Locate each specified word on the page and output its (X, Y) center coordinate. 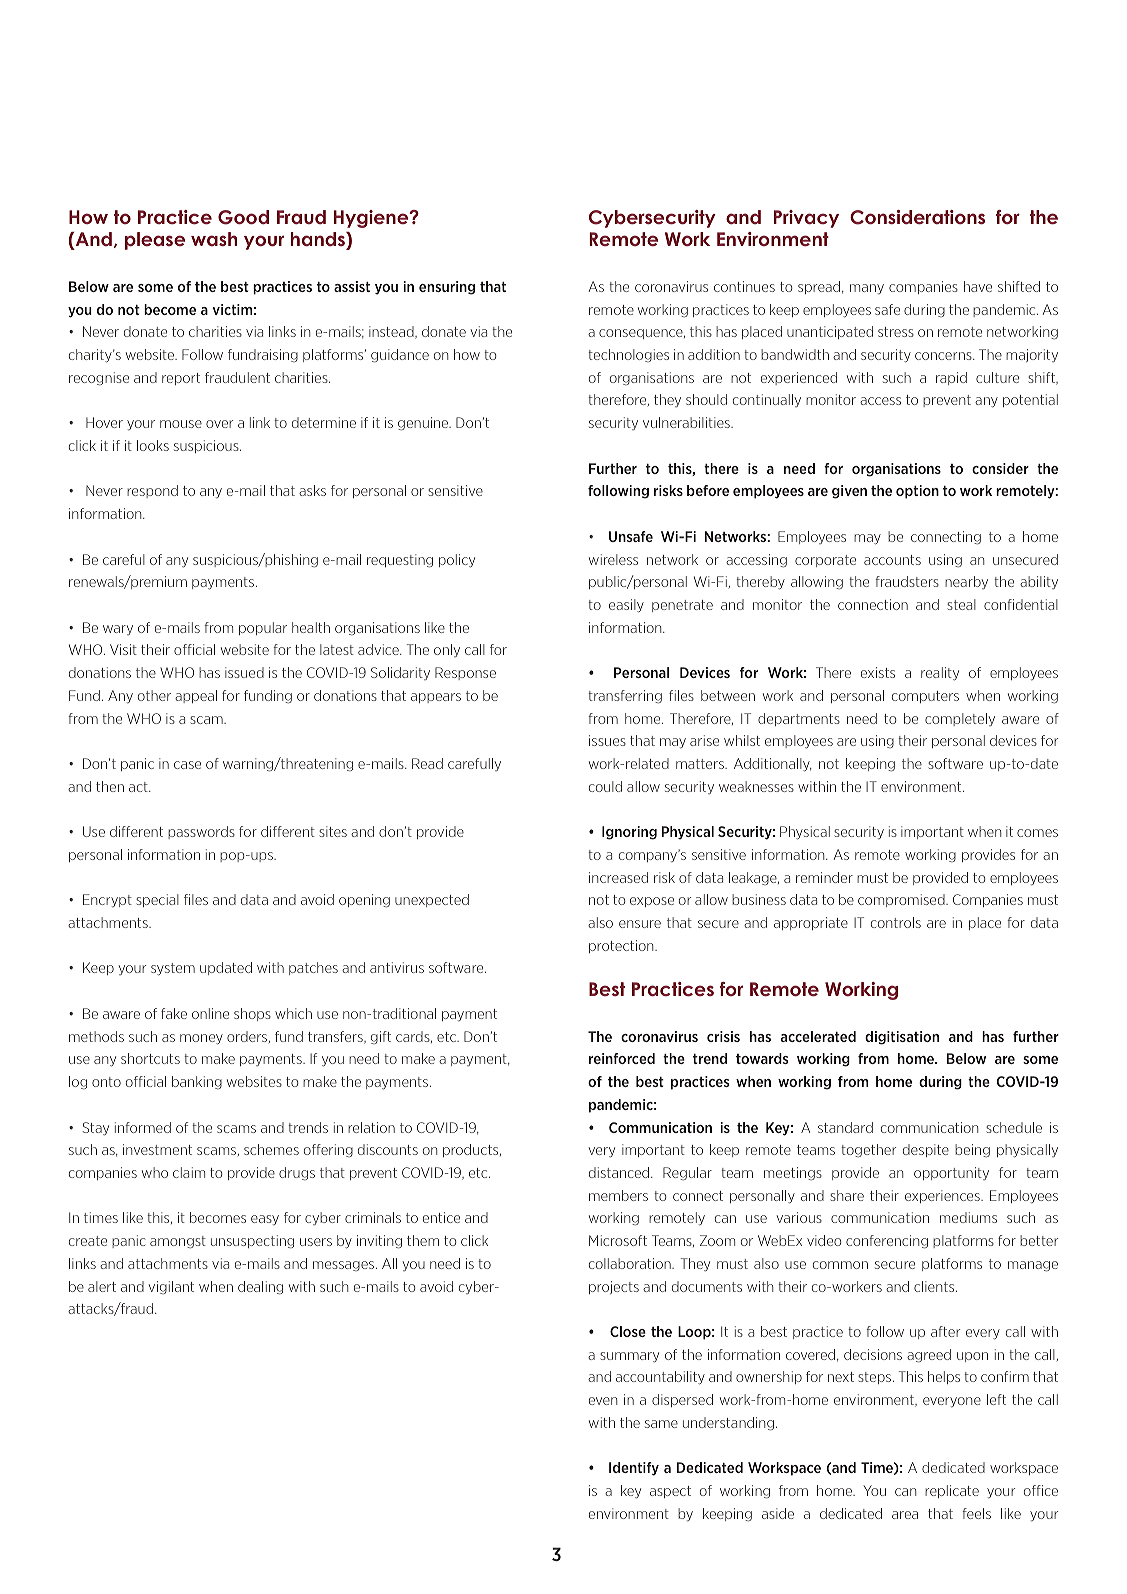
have (978, 286)
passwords (201, 832)
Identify (634, 1469)
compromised (902, 900)
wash (214, 239)
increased (618, 877)
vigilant (171, 1287)
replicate (952, 1491)
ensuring (447, 288)
